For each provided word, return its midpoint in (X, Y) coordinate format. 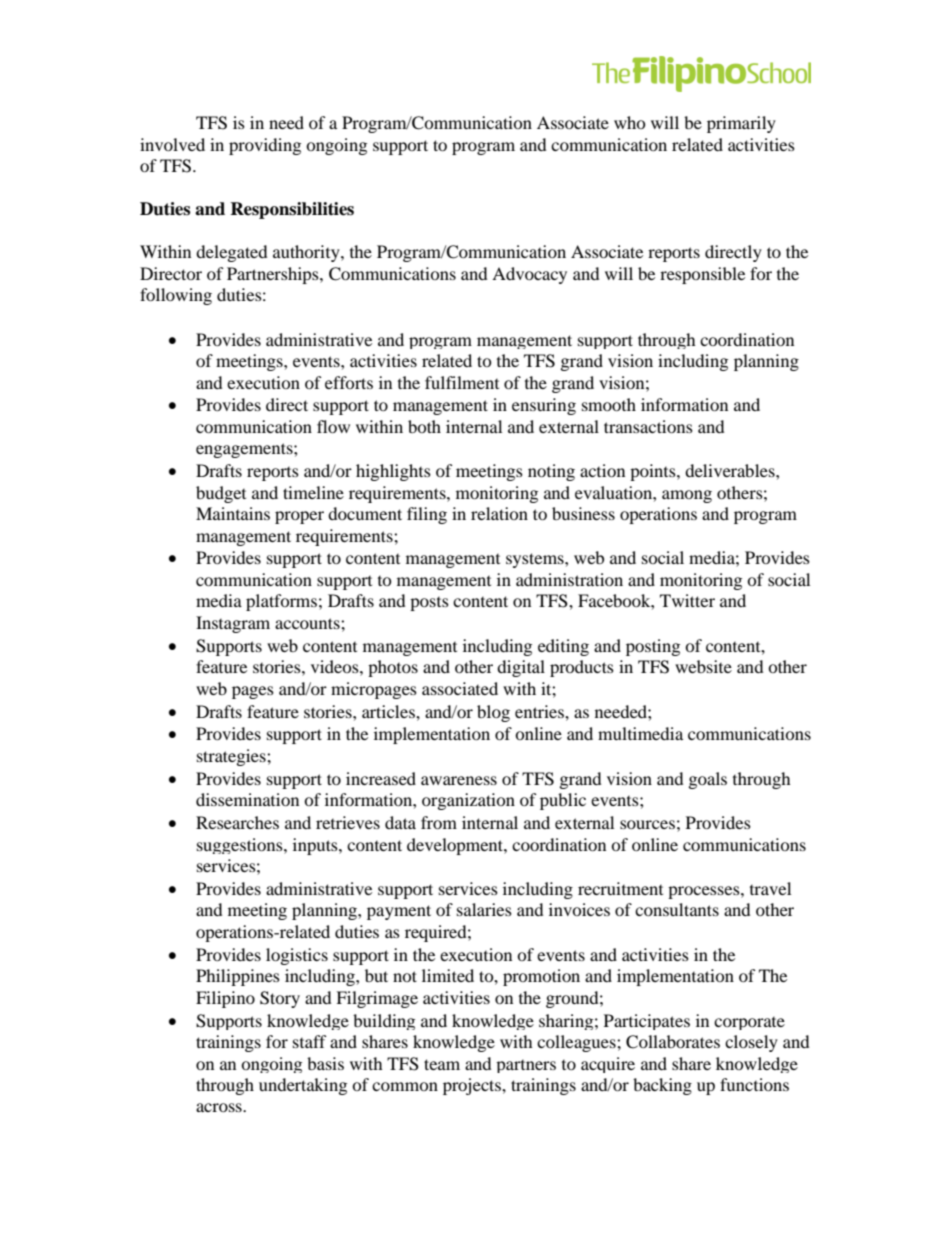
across (220, 1107)
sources (647, 824)
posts (429, 604)
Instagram (233, 624)
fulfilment (462, 382)
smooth (609, 404)
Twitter (687, 600)
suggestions (241, 846)
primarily (741, 124)
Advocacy (529, 275)
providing (265, 146)
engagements (245, 450)
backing (662, 1086)
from (439, 822)
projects (473, 1086)
